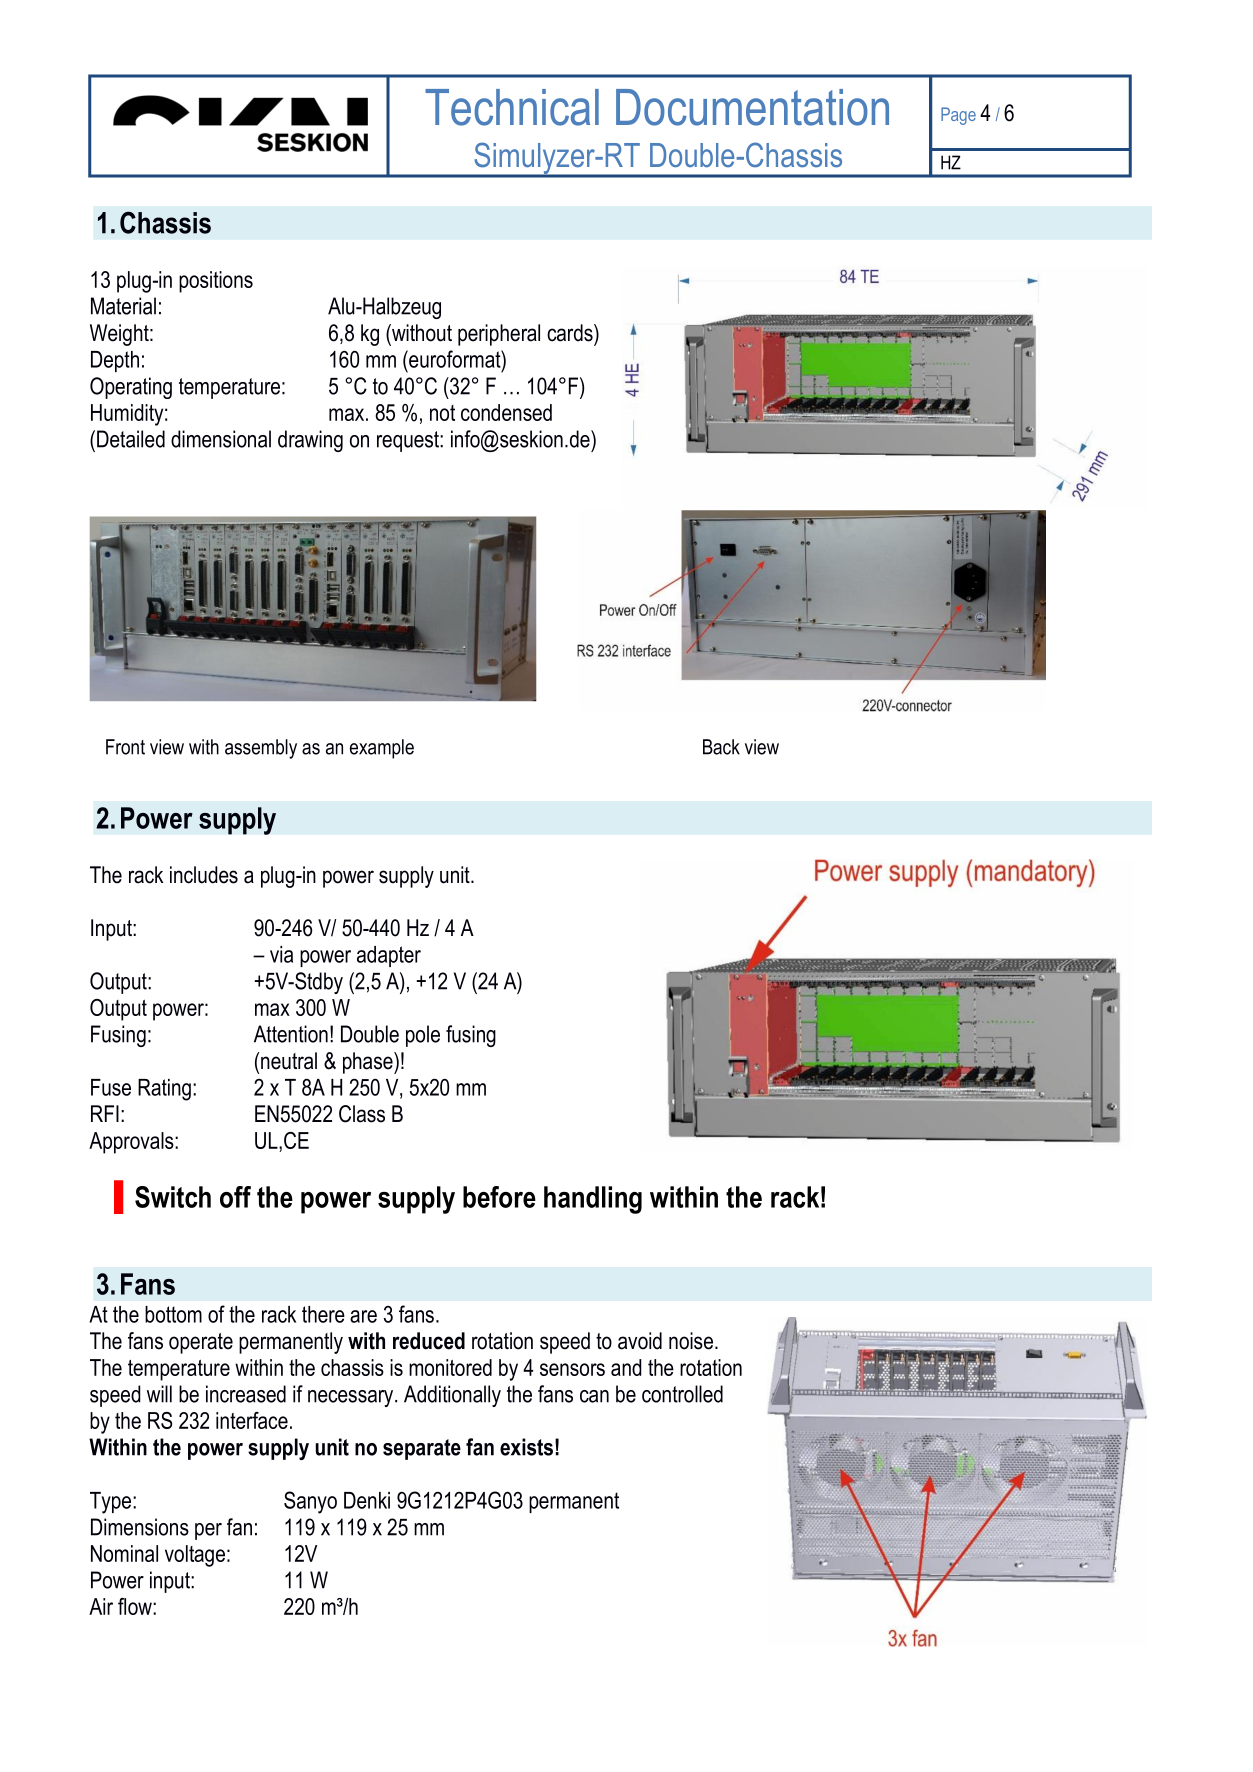 The width and height of the document is (1253, 1772). I want to click on handling, so click(593, 1200).
